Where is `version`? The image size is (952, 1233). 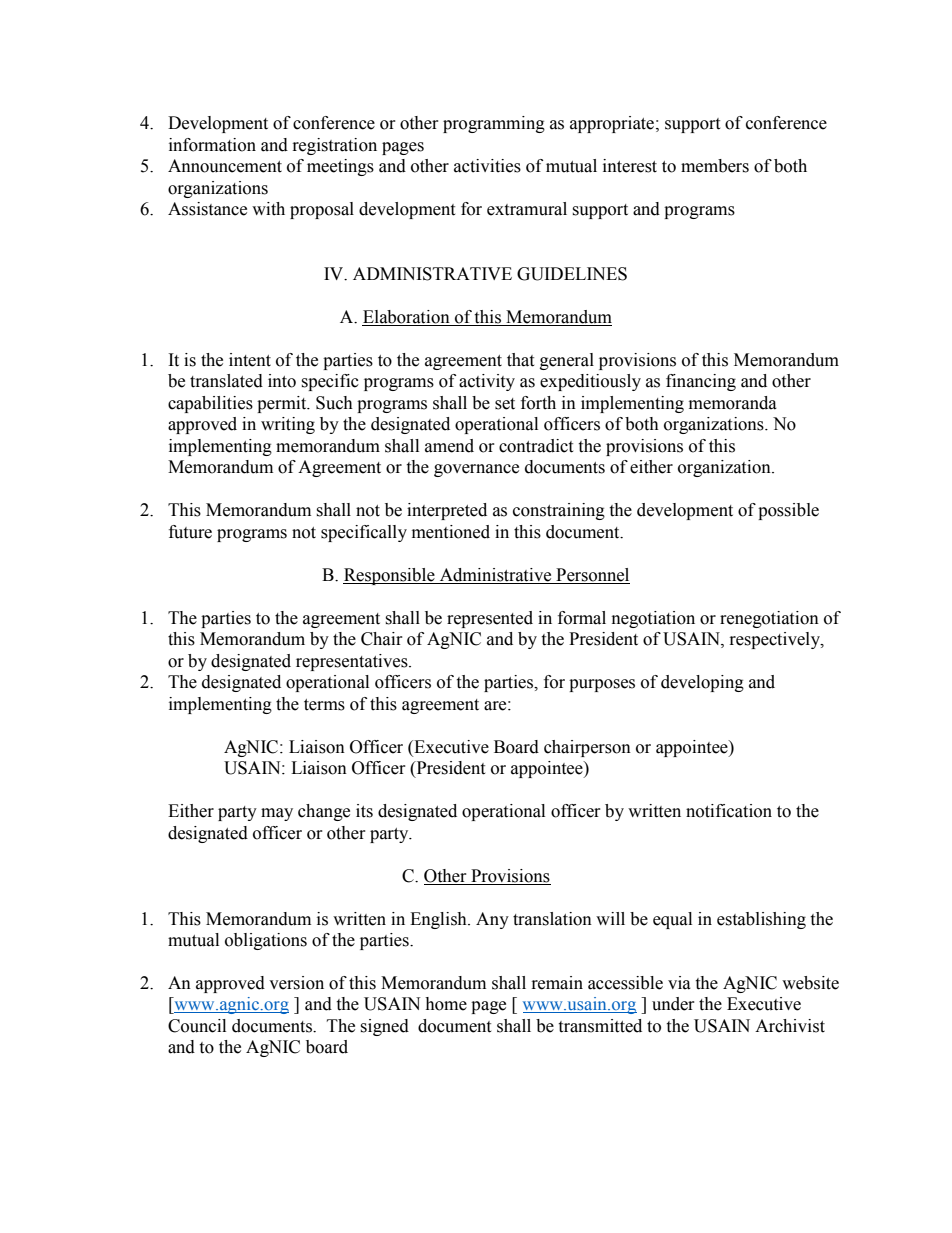
version is located at coordinates (296, 983).
